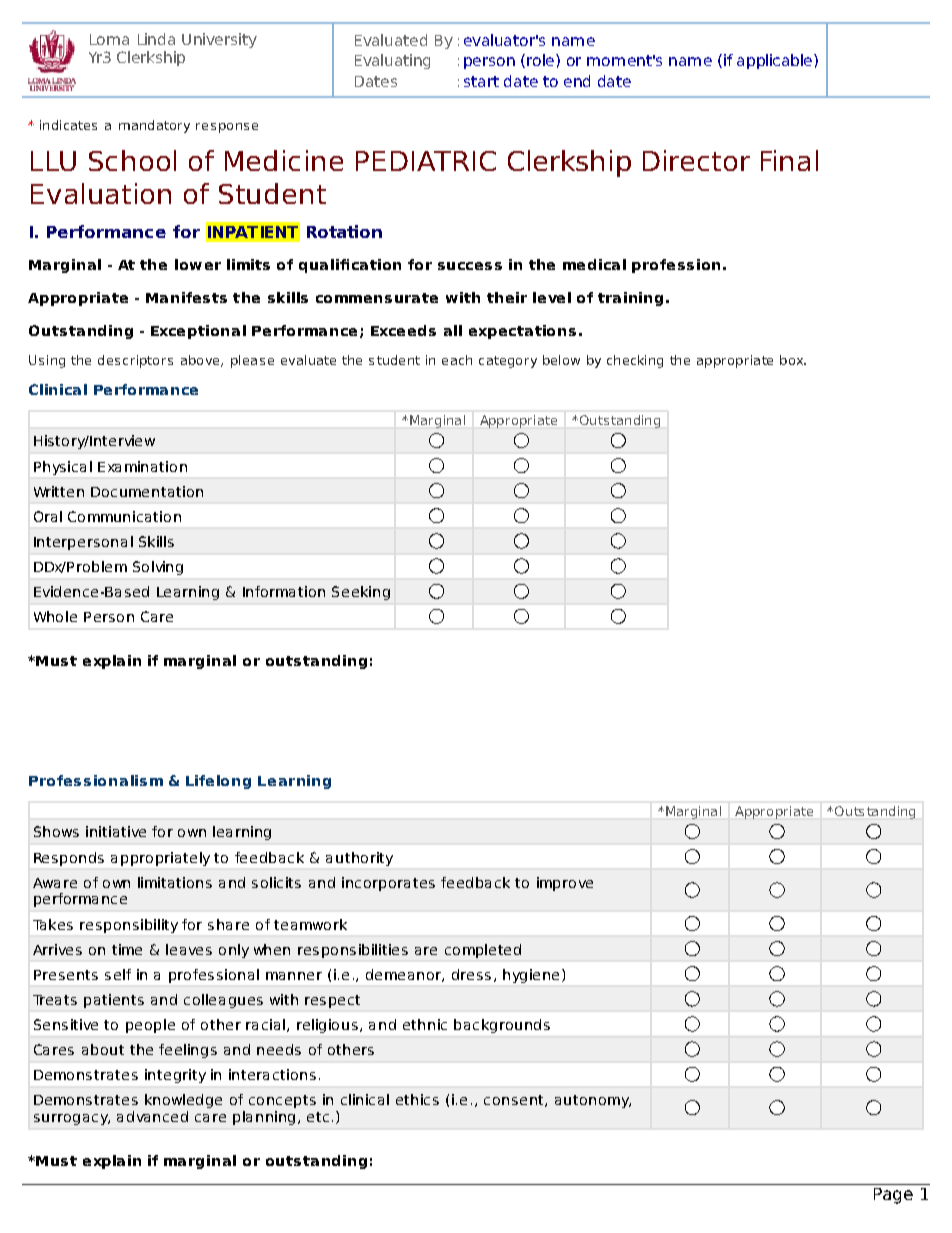  I want to click on Page, so click(893, 1196).
